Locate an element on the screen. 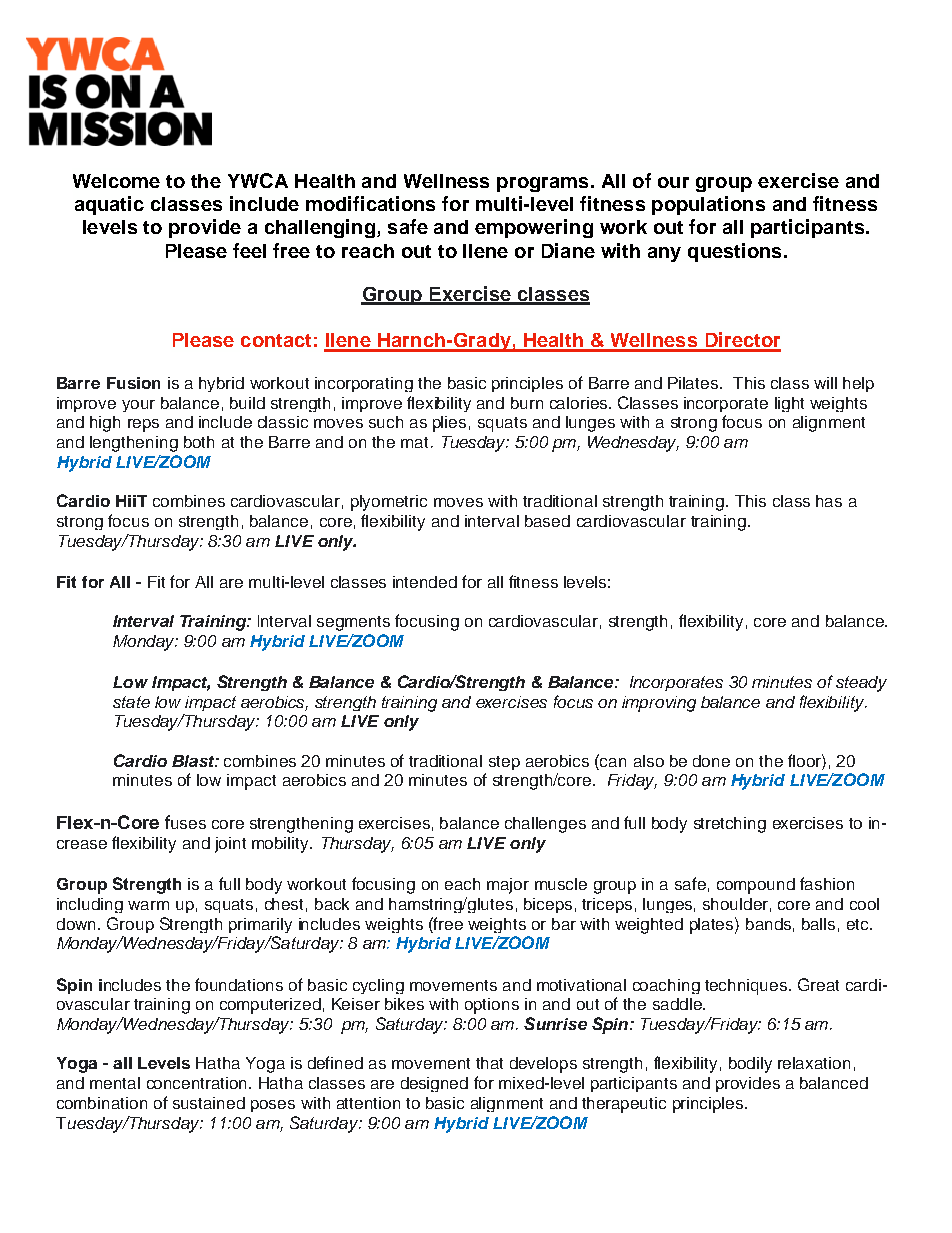 The width and height of the screenshot is (952, 1233). that is located at coordinates (489, 1063).
